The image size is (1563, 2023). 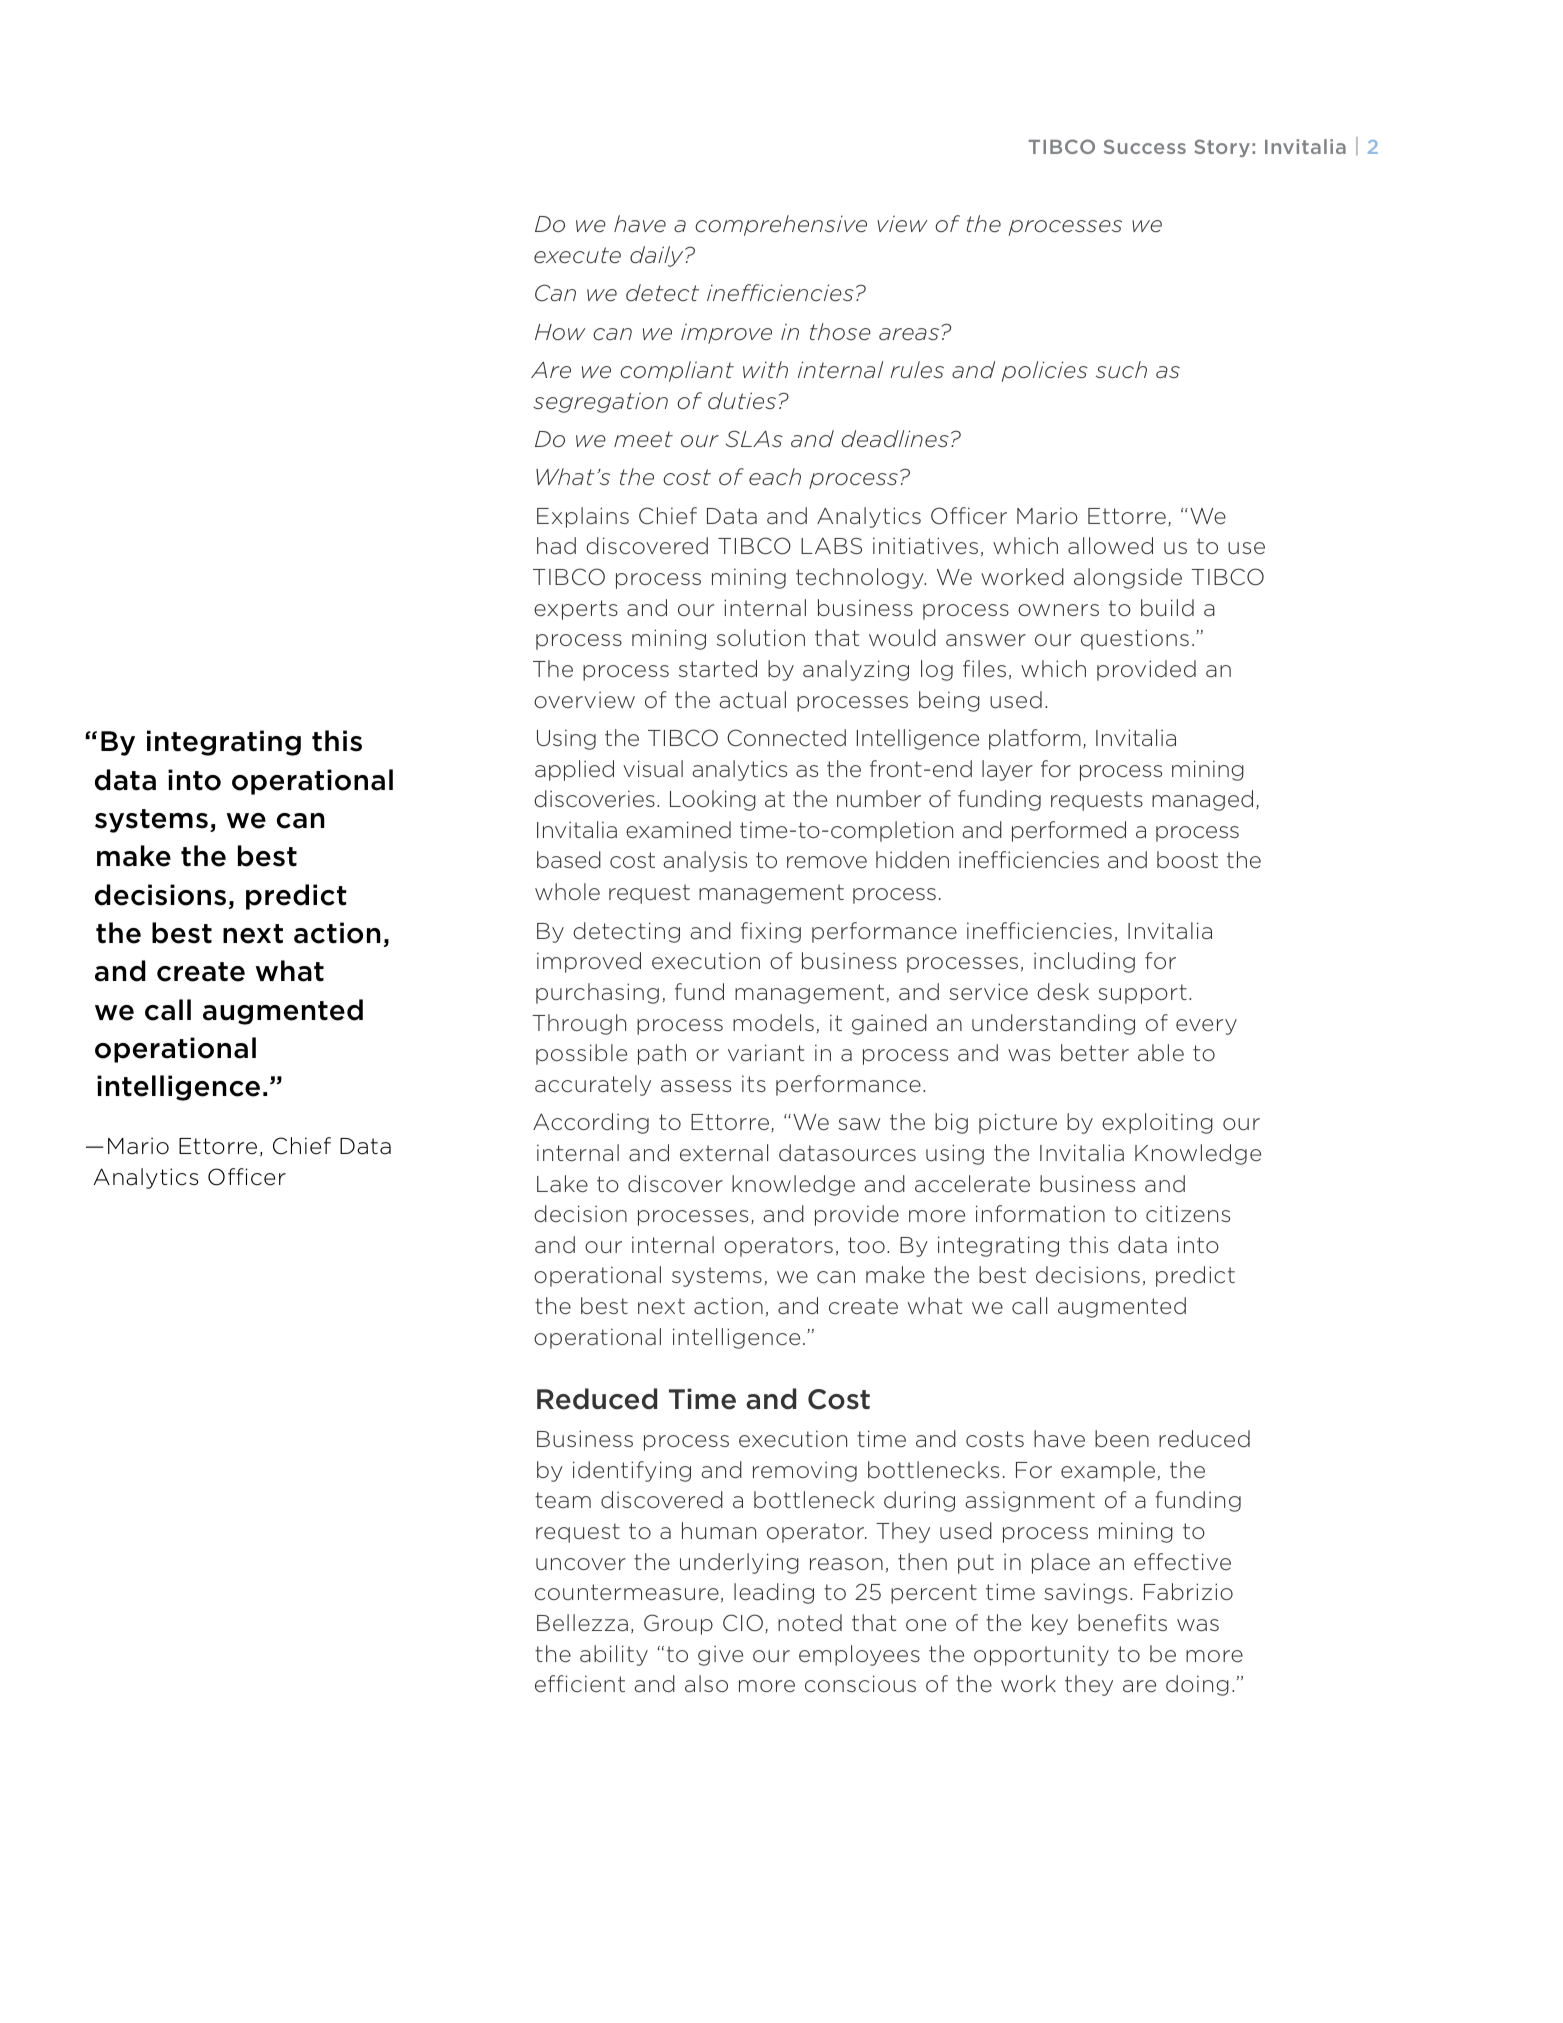 I want to click on According, so click(x=591, y=1123).
